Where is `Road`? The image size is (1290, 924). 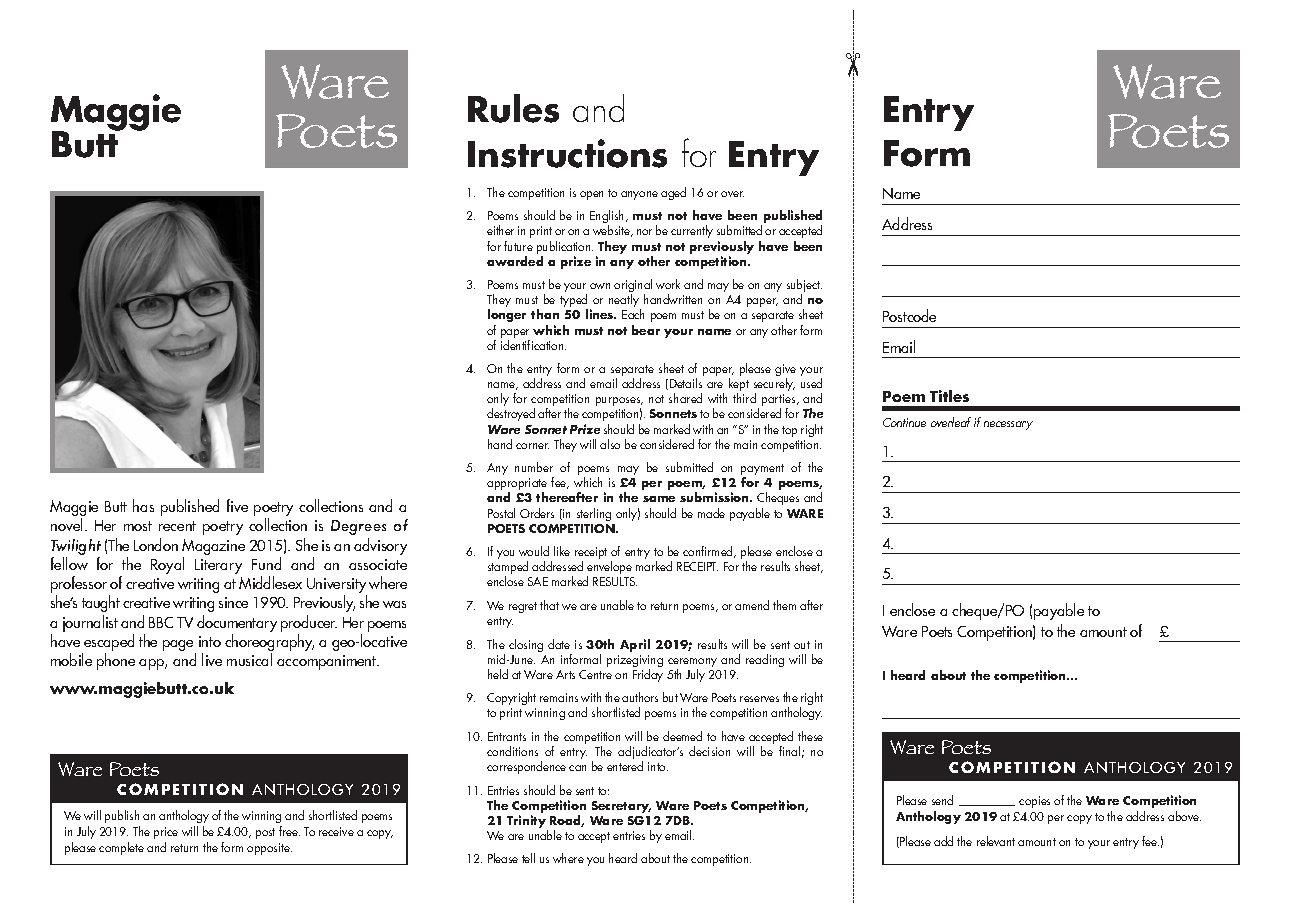 Road is located at coordinates (567, 821).
